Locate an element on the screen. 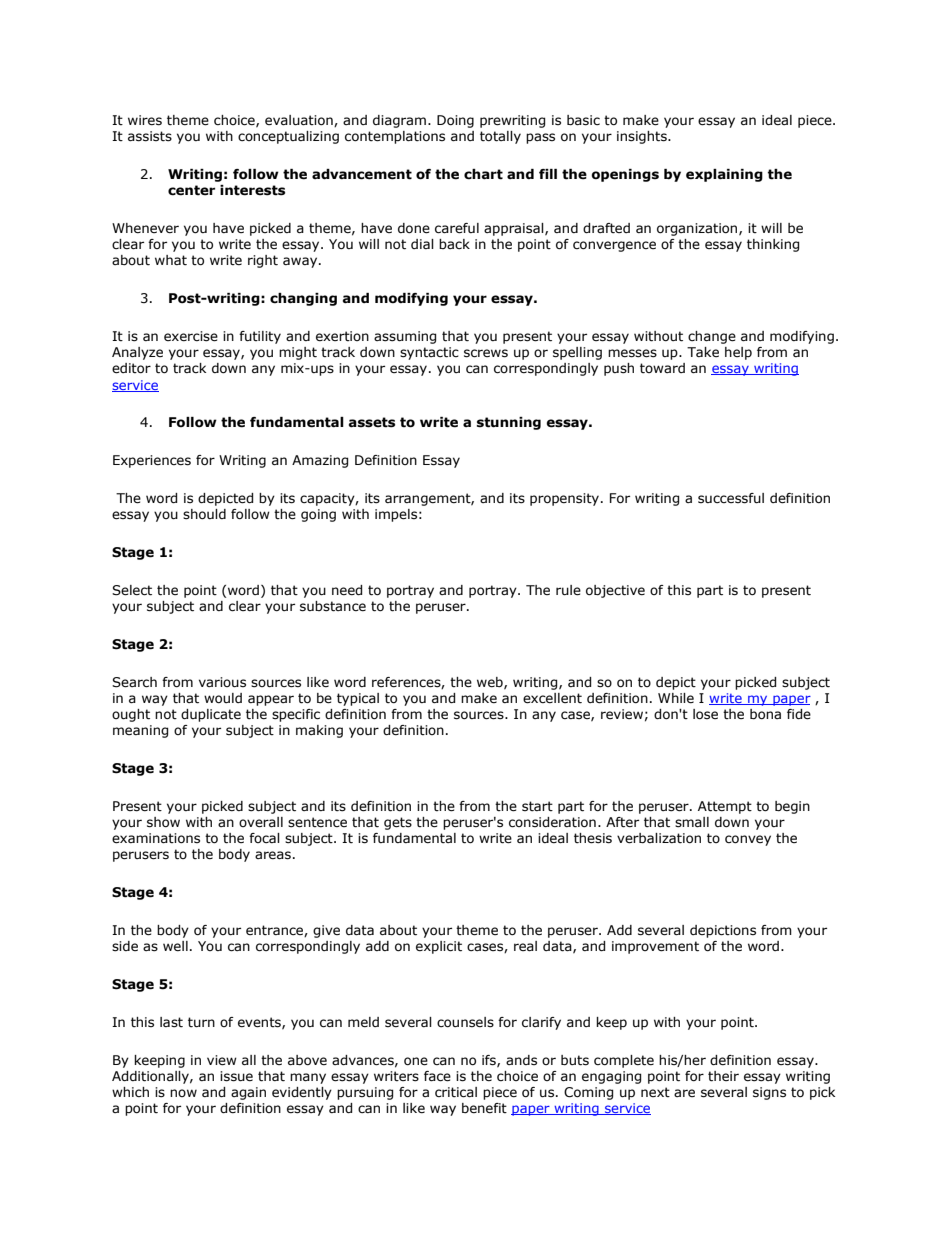 This screenshot has height=1233, width=952. chart is located at coordinates (483, 174).
